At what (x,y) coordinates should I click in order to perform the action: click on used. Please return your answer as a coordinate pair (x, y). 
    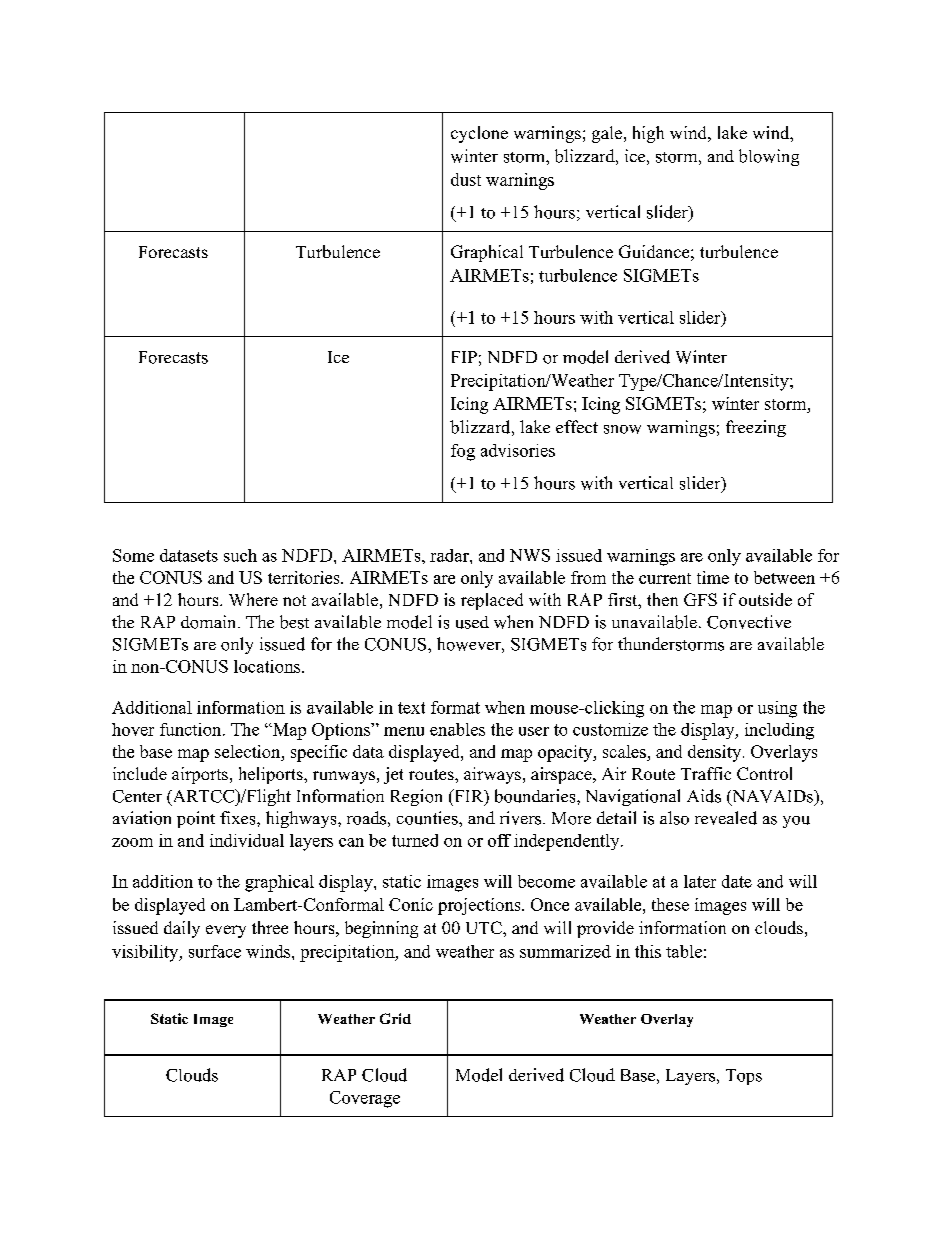
    Looking at the image, I should click on (472, 622).
